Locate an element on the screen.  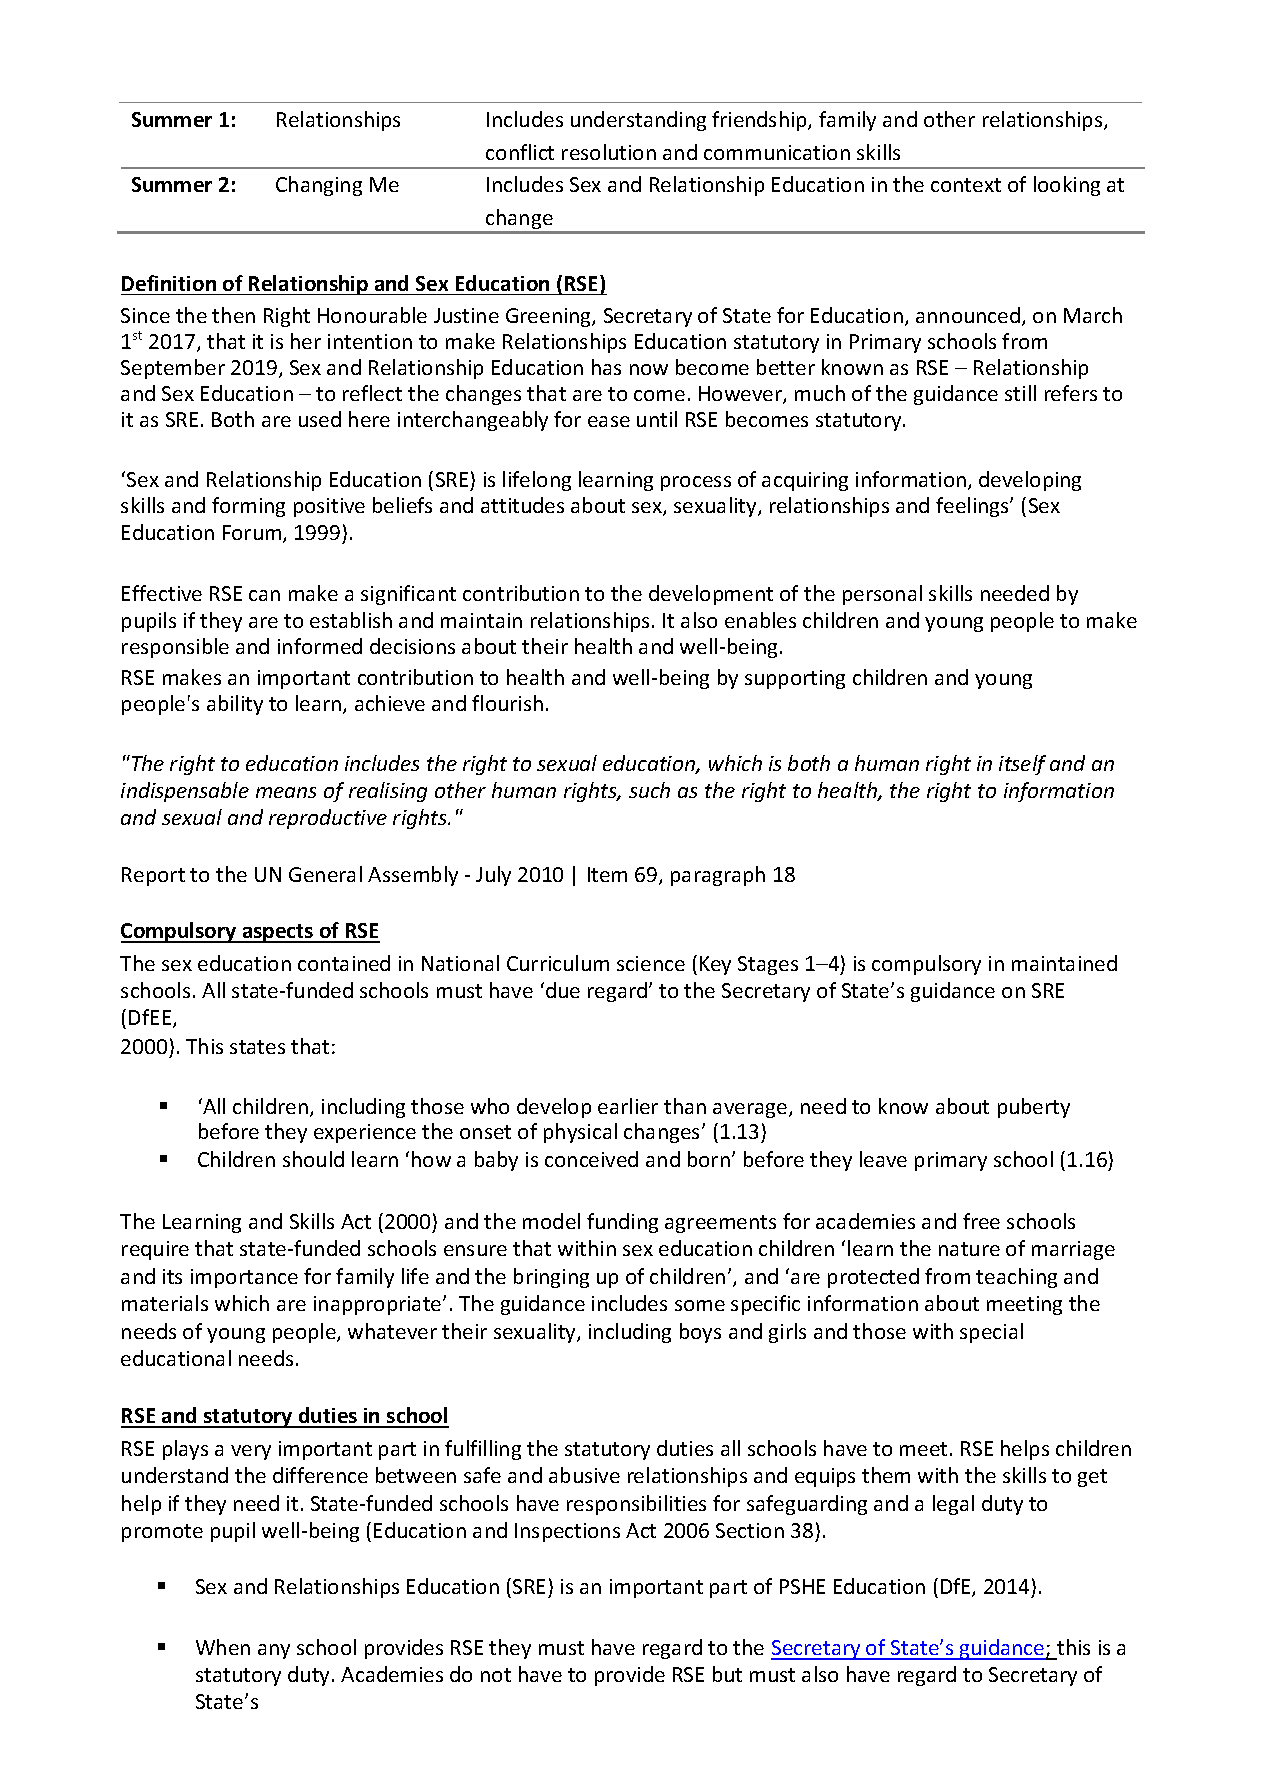
context is located at coordinates (966, 185).
